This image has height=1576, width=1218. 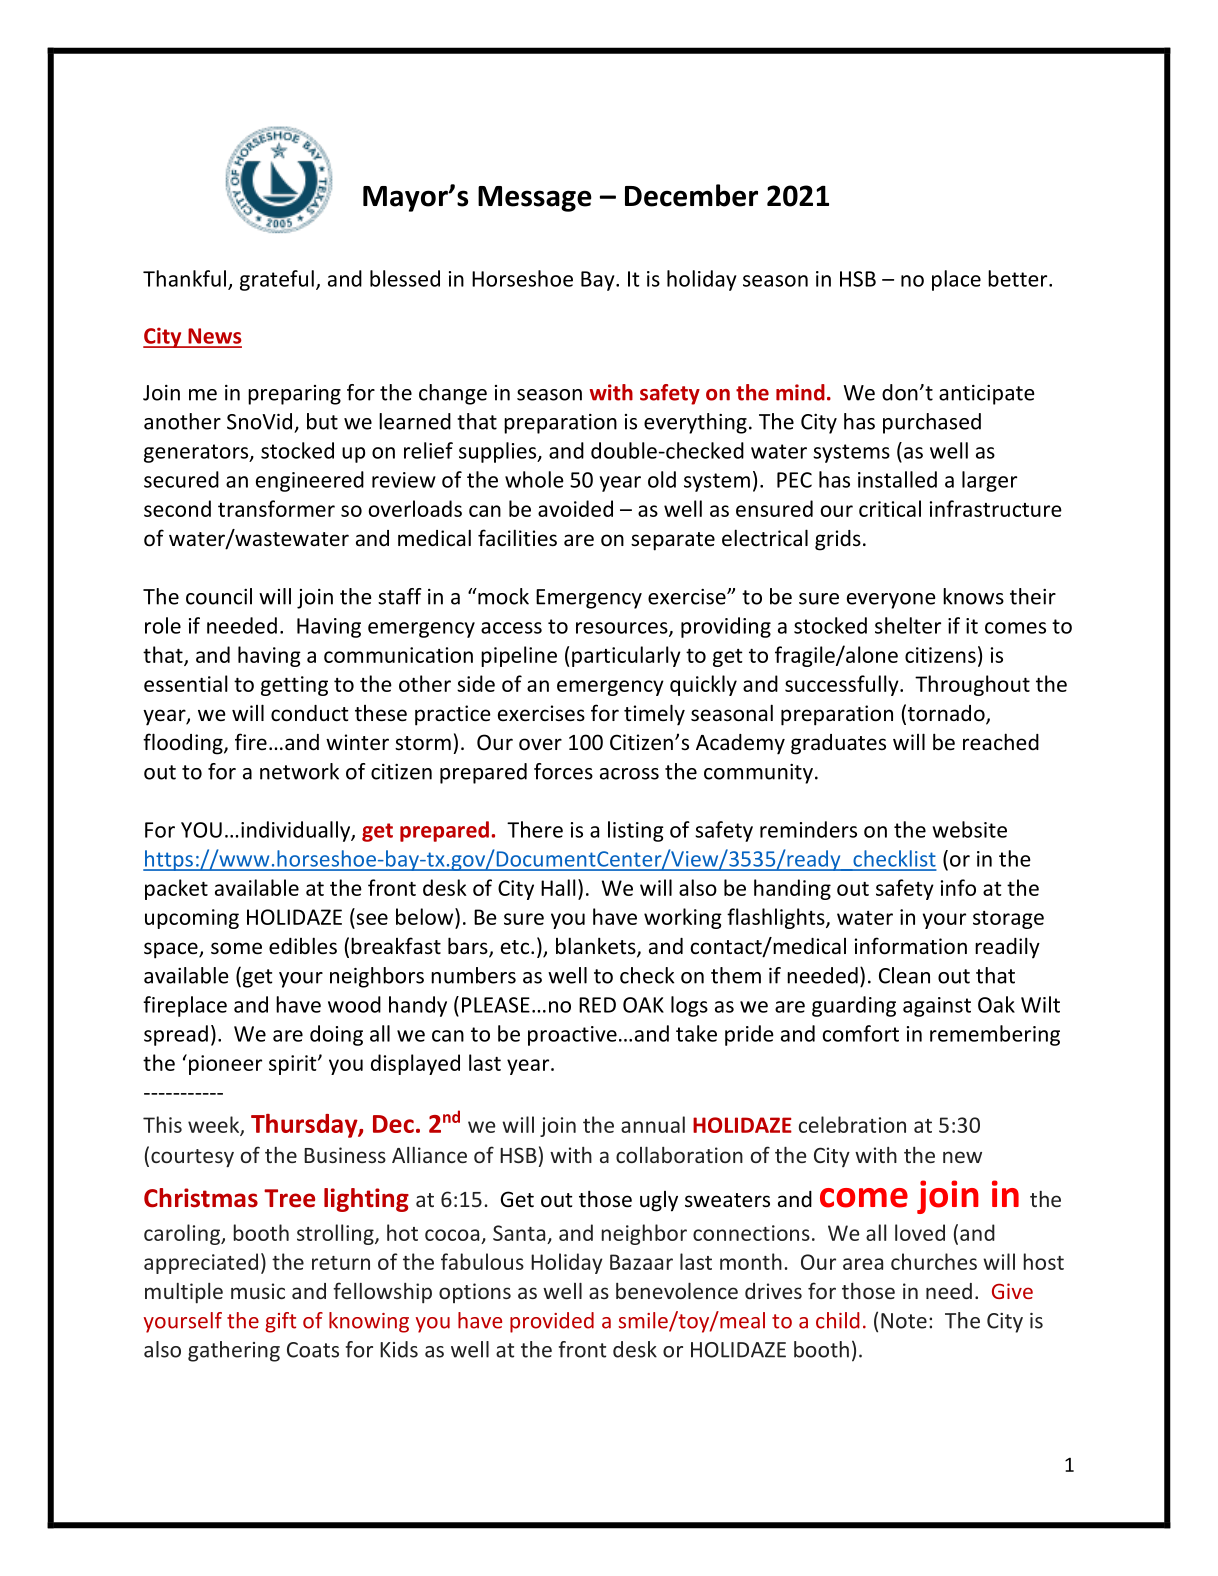 What do you see at coordinates (696, 1033) in the image?
I see `take` at bounding box center [696, 1033].
